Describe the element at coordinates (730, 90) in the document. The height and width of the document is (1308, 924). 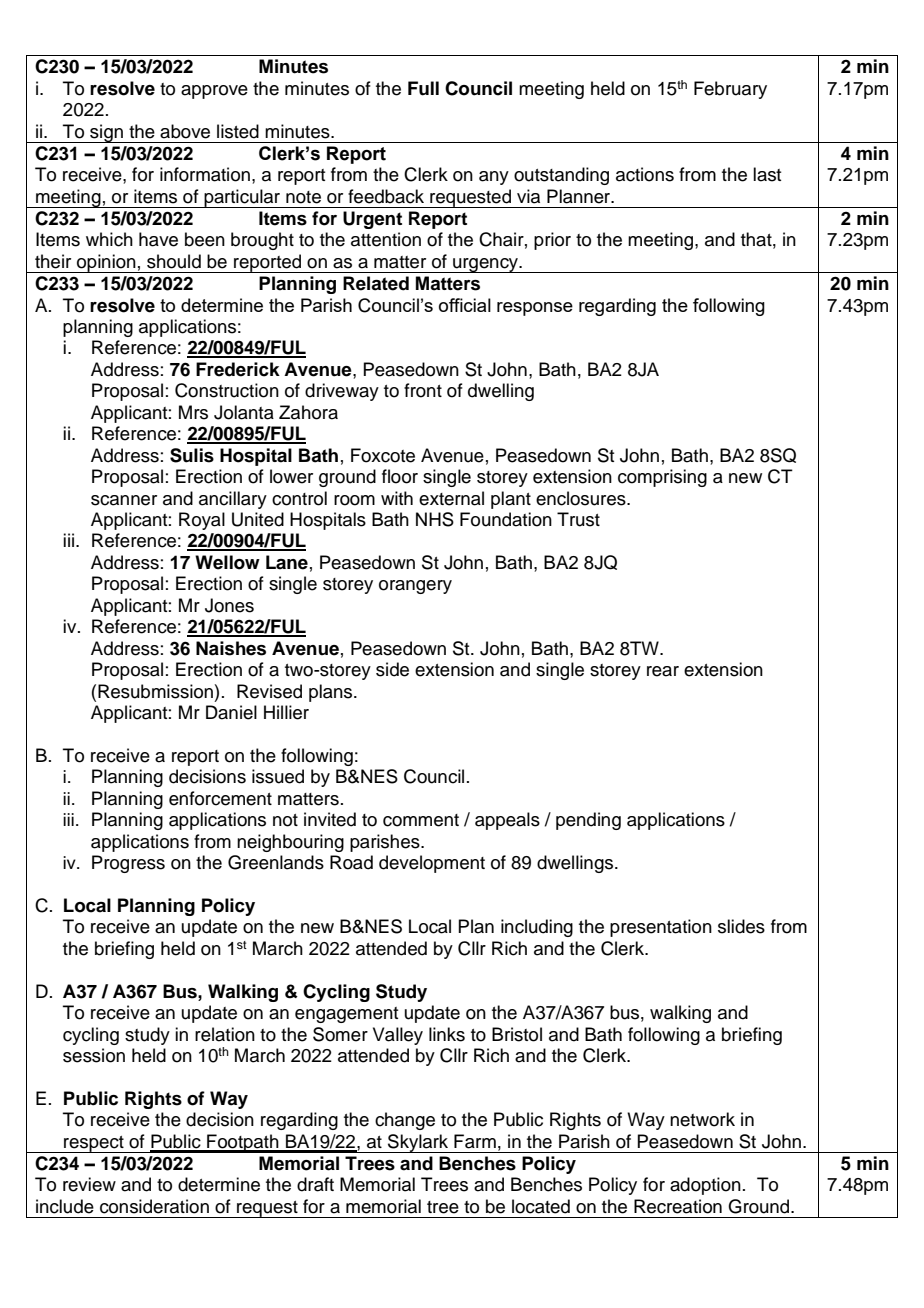
I see `February` at that location.
